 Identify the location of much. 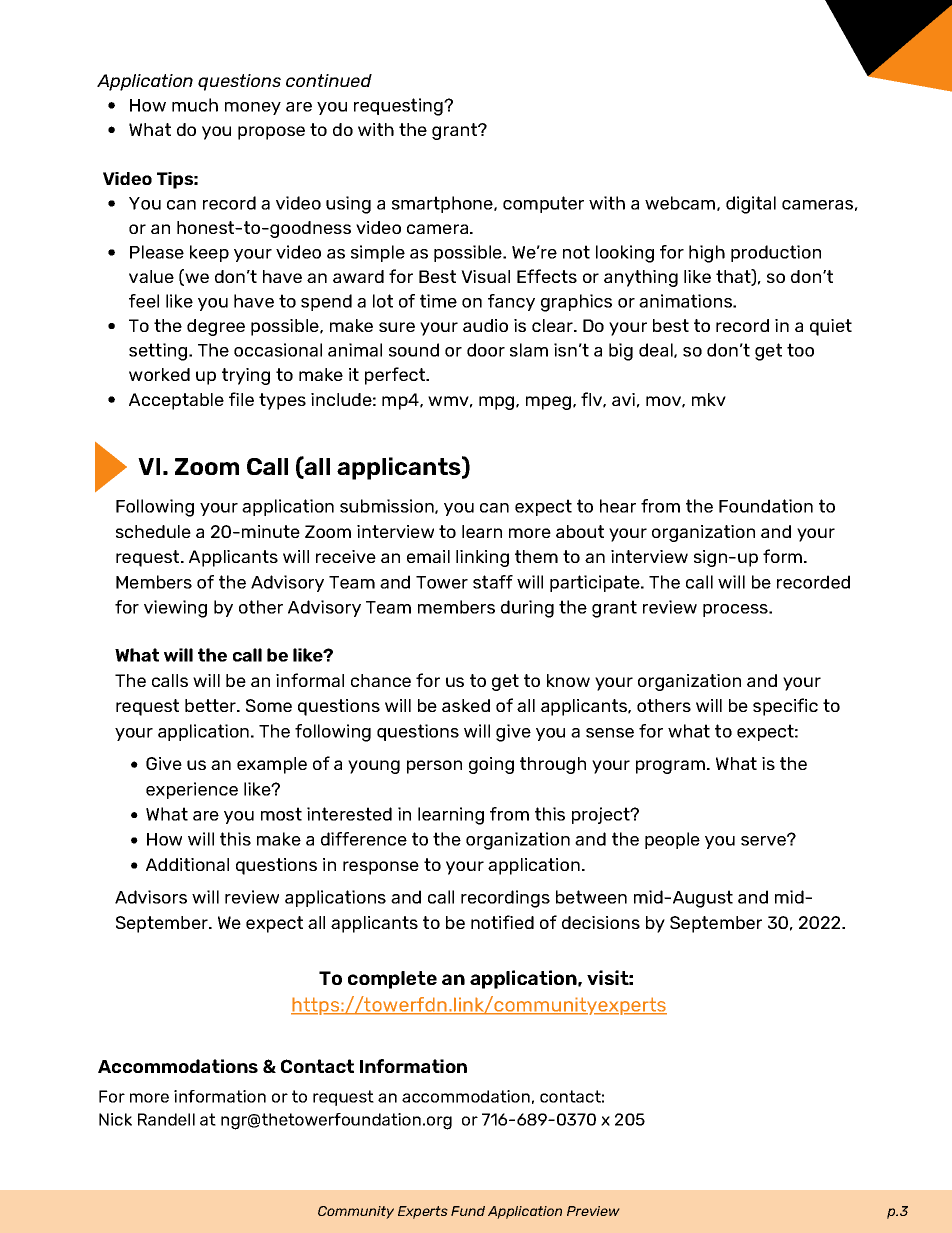
(195, 105).
